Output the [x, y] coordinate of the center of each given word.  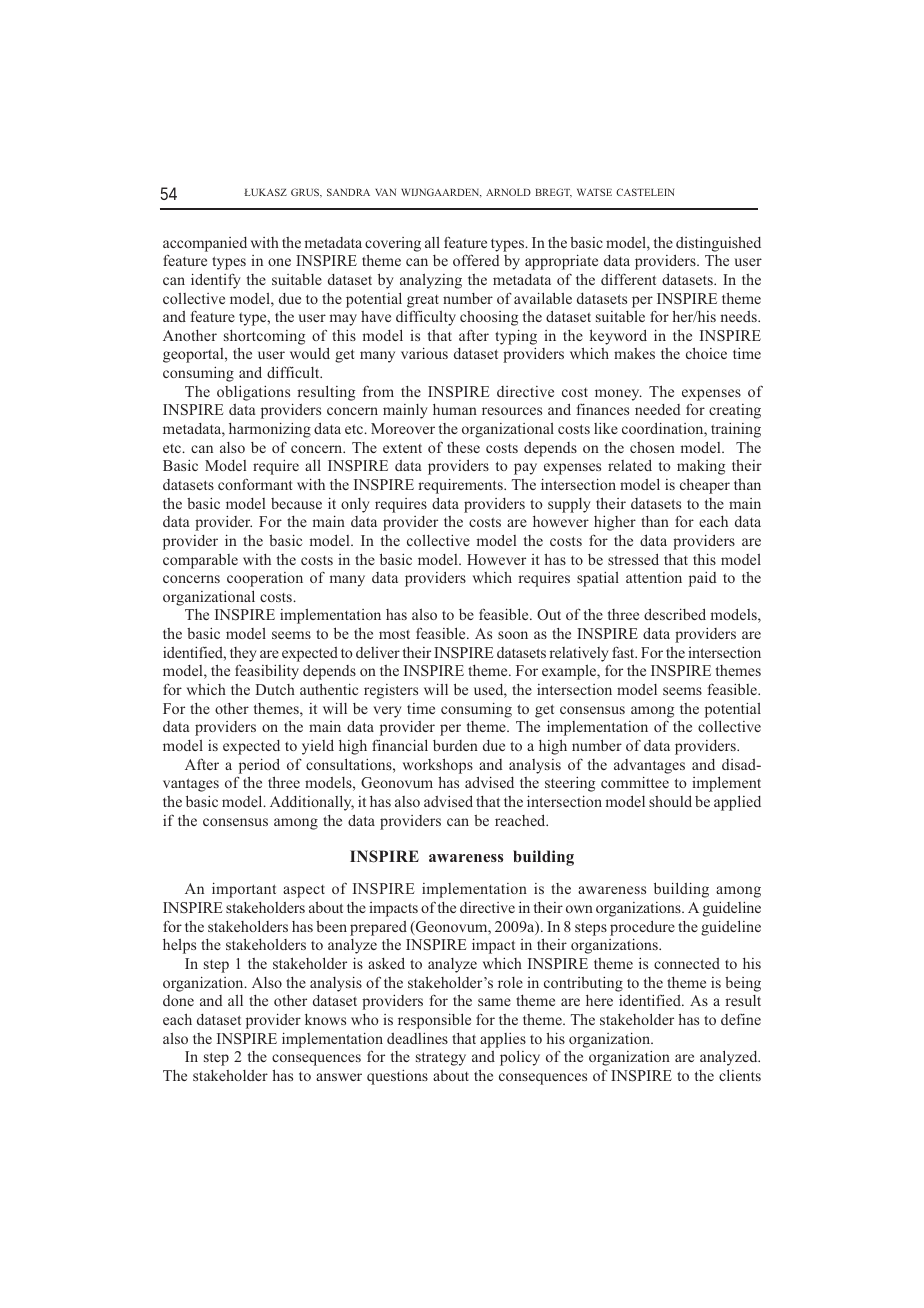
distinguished [718, 244]
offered [476, 260]
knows [325, 1019]
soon [513, 635]
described [675, 614]
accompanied [205, 244]
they [243, 654]
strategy [441, 1059]
